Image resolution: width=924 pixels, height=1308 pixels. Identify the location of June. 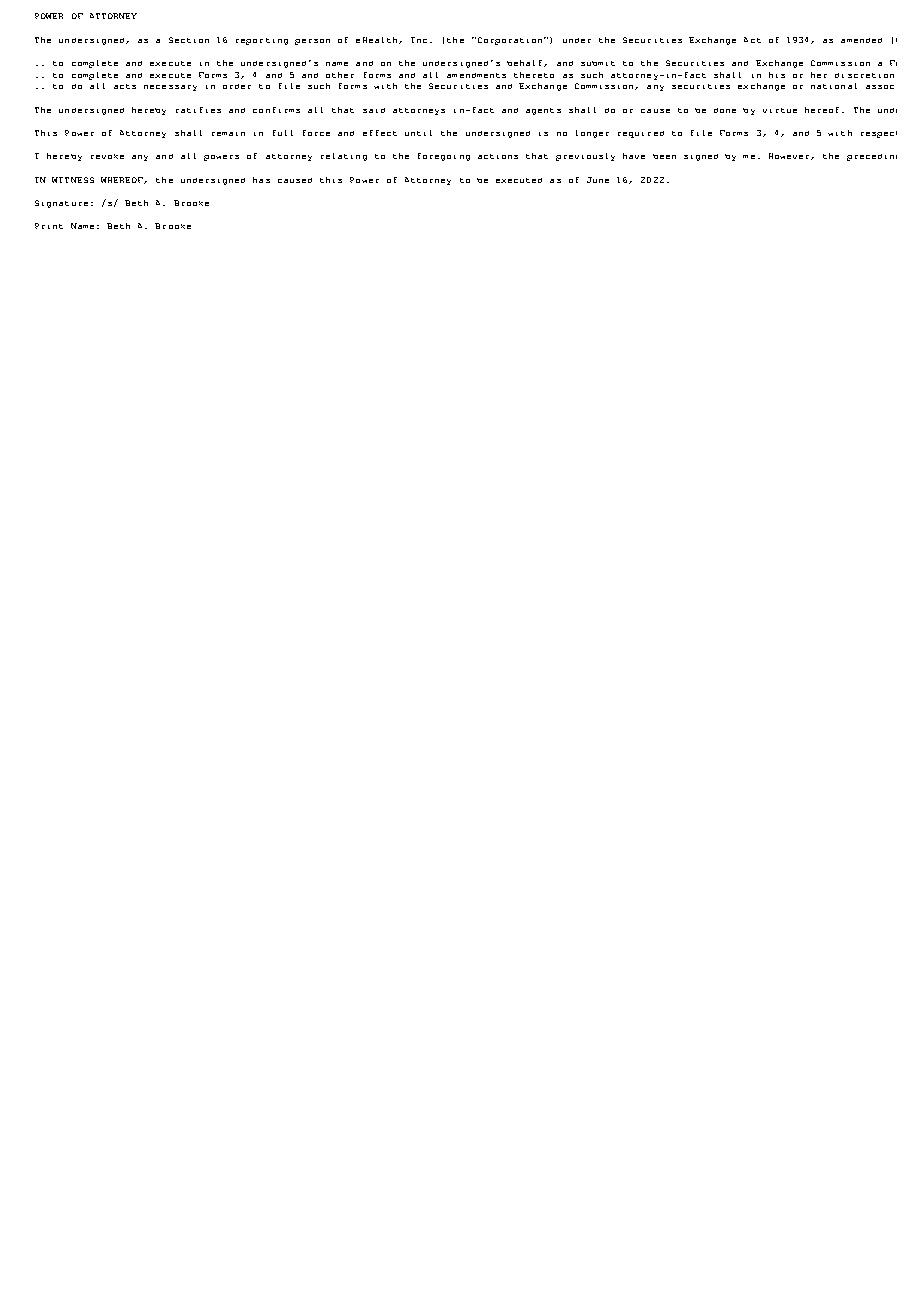
(598, 180).
